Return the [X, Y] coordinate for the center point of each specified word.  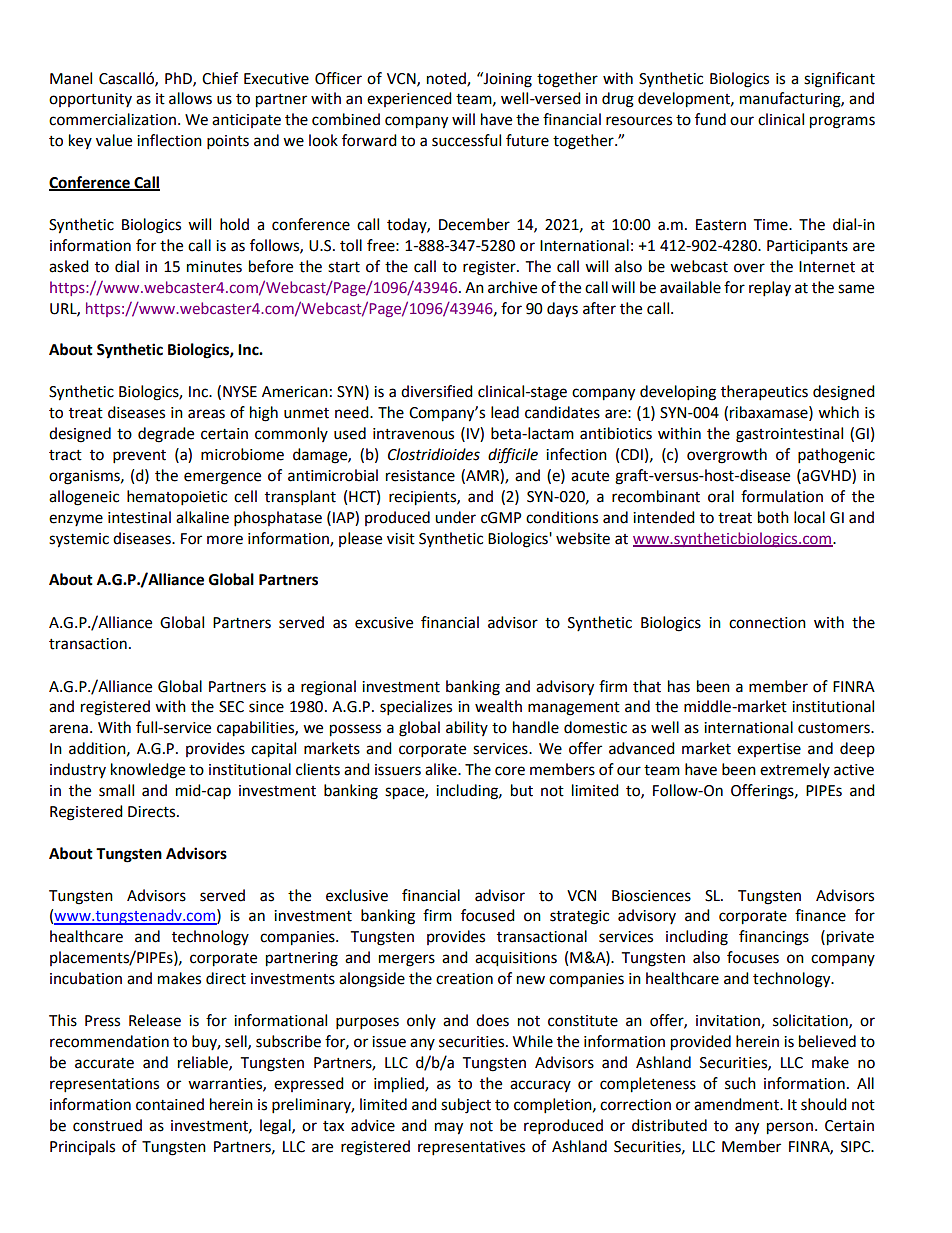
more [225, 540]
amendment [737, 1104]
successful [466, 140]
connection [767, 623]
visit [401, 539]
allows [190, 98]
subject [466, 1106]
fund [710, 119]
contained [170, 1104]
